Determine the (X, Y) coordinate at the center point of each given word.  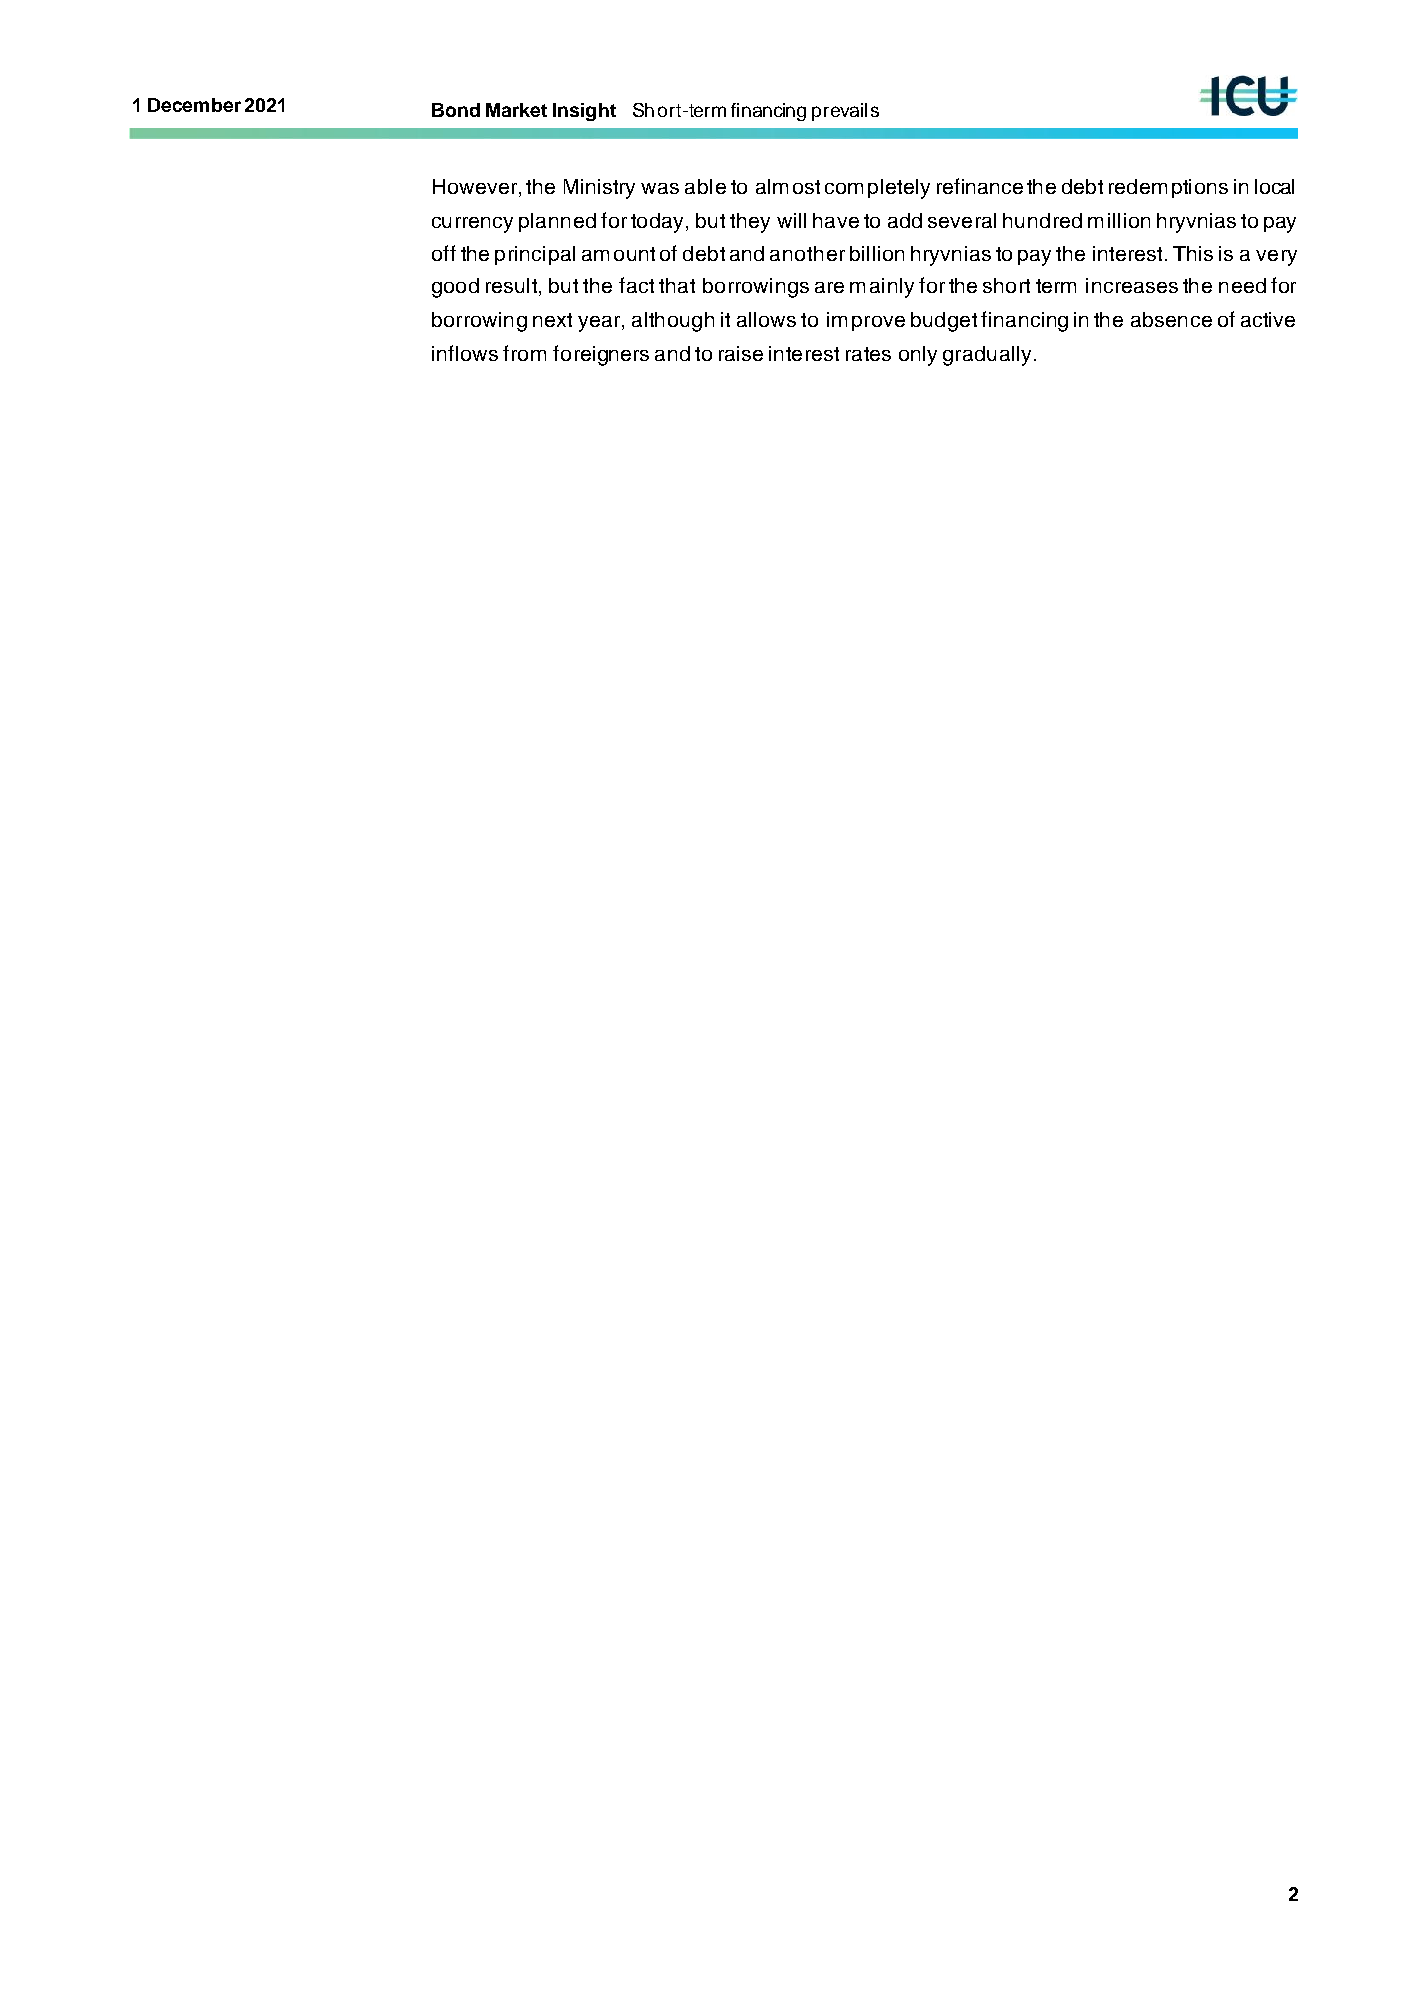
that (677, 285)
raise (741, 353)
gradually (989, 356)
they (750, 223)
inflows (465, 353)
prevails (845, 112)
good (455, 288)
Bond (456, 110)
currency (472, 225)
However (476, 188)
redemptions (1168, 188)
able (705, 186)
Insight (584, 112)
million (1119, 220)
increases (1132, 285)
